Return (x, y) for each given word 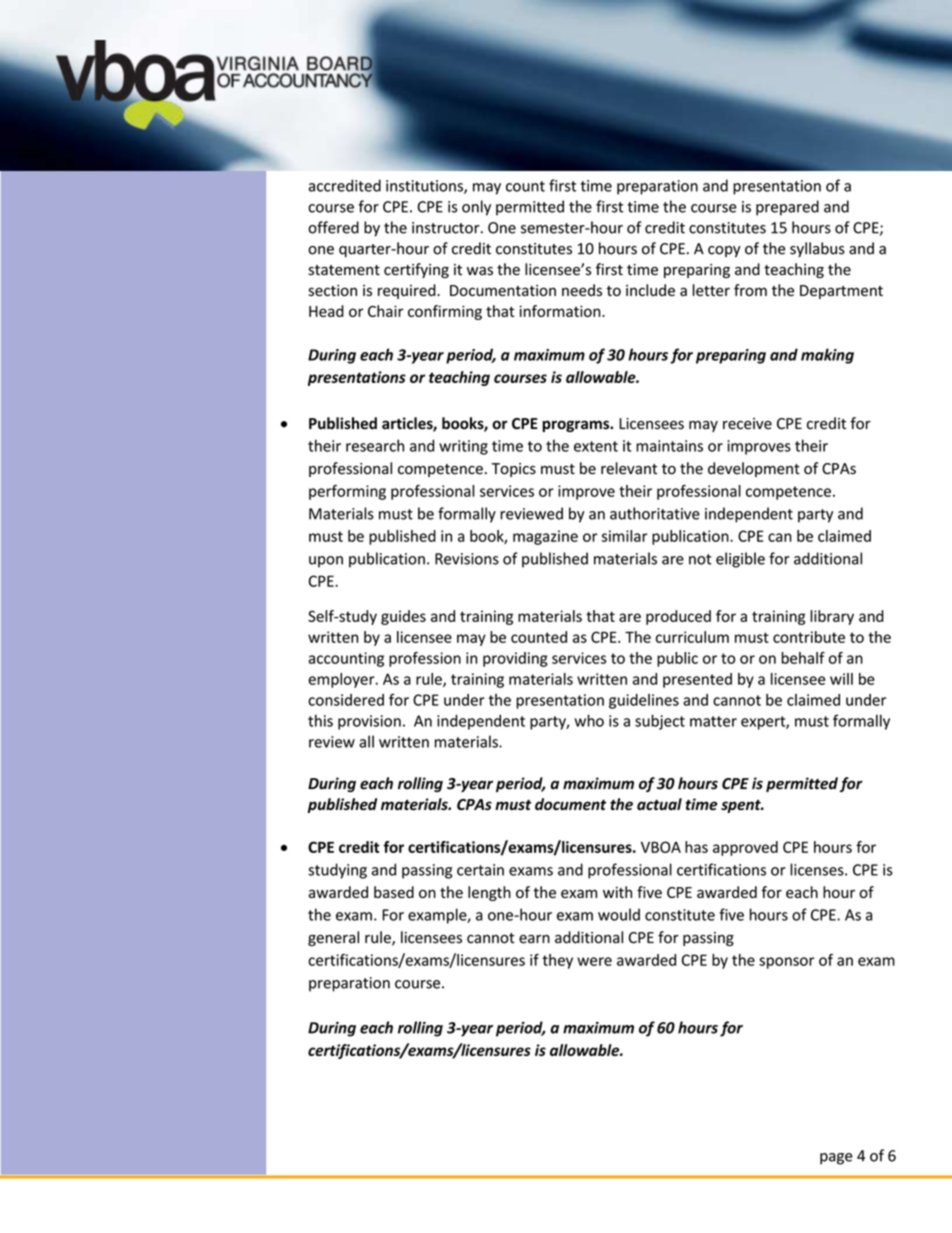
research (375, 445)
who (589, 720)
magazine (545, 537)
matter (713, 721)
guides (403, 617)
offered (333, 227)
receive (747, 424)
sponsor (786, 963)
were (594, 961)
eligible (740, 560)
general (333, 938)
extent (596, 446)
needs (582, 290)
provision (369, 722)
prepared (787, 208)
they (557, 961)
